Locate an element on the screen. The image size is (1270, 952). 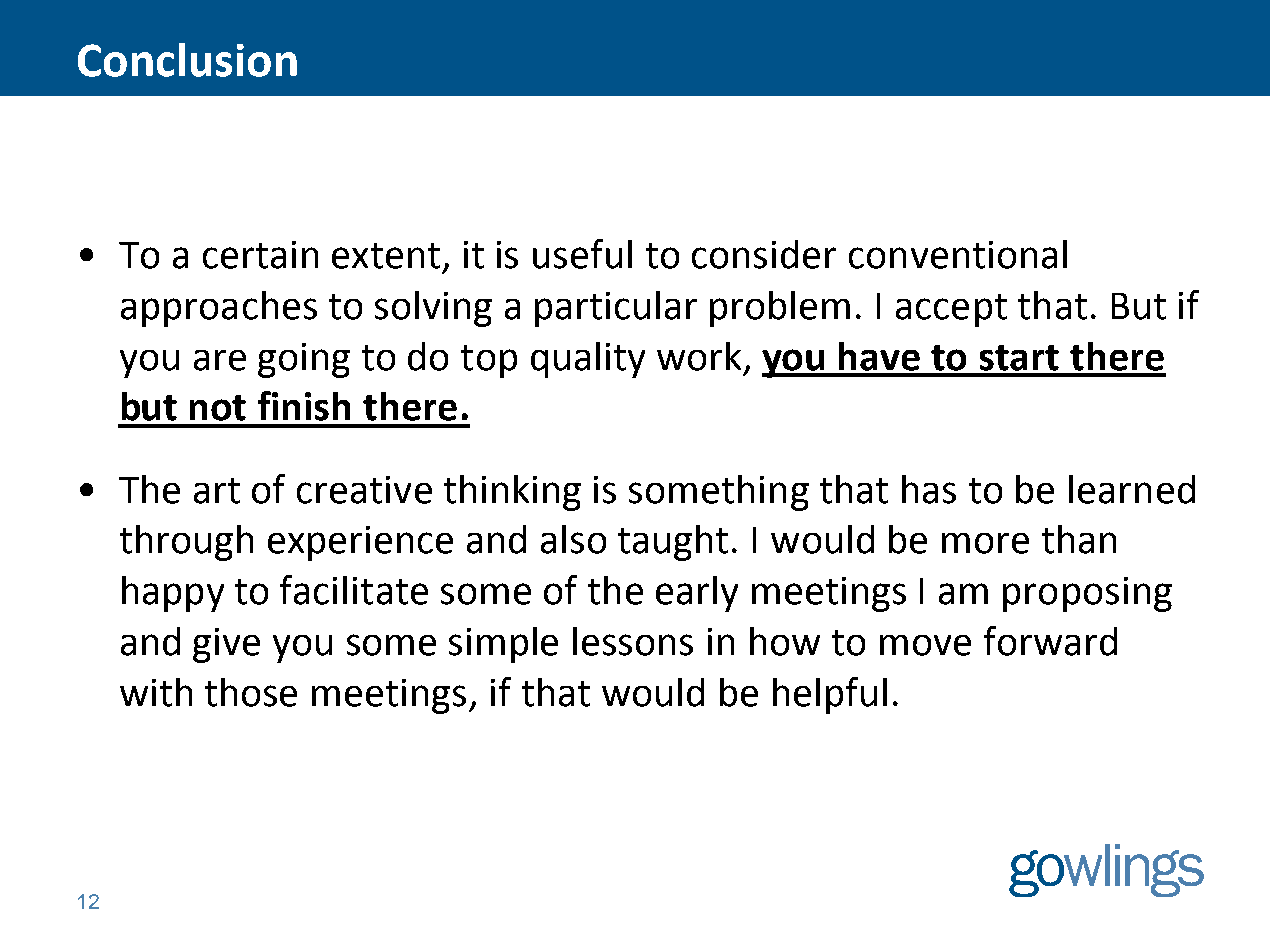
more is located at coordinates (985, 543).
